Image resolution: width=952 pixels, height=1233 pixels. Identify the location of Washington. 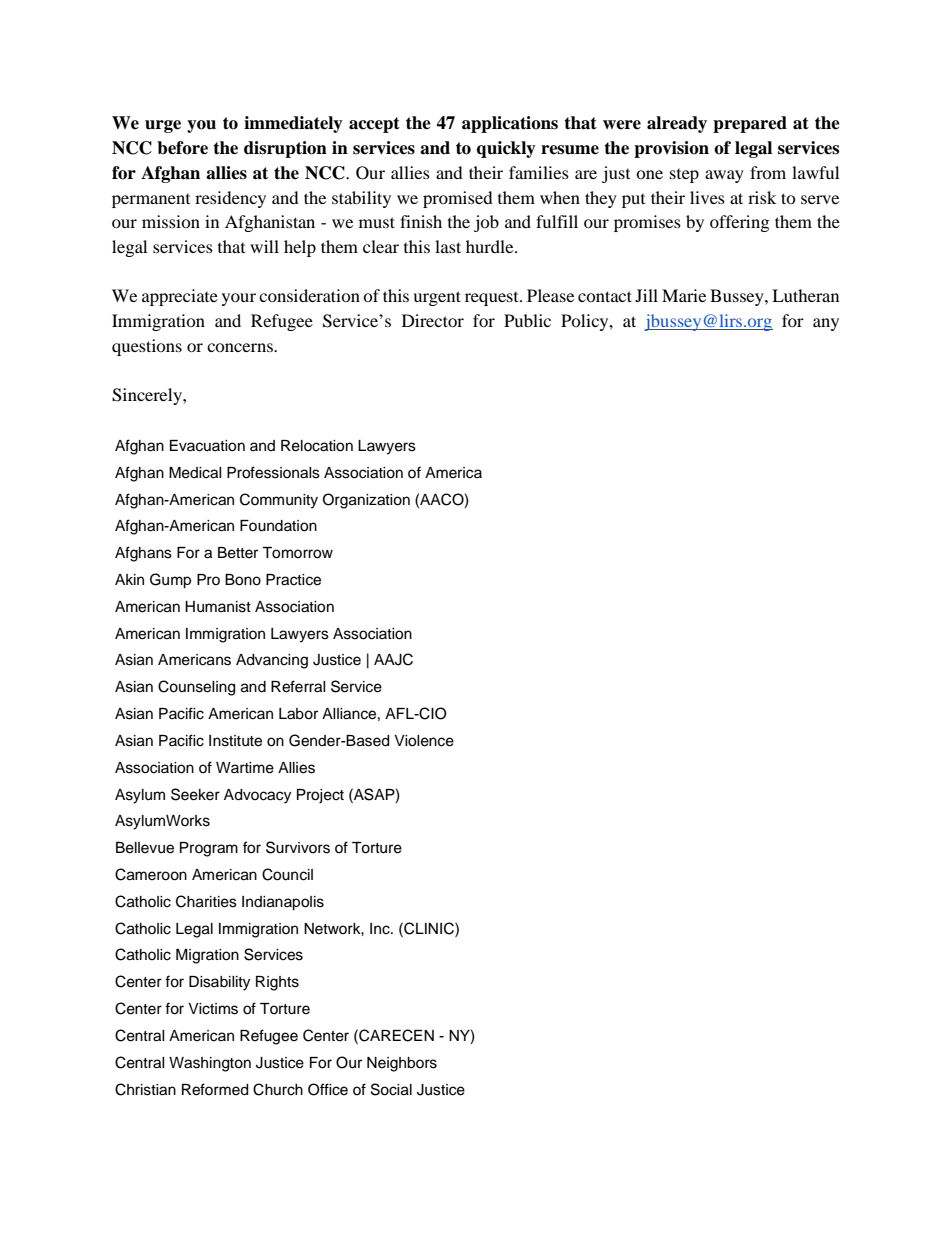
(210, 1064).
